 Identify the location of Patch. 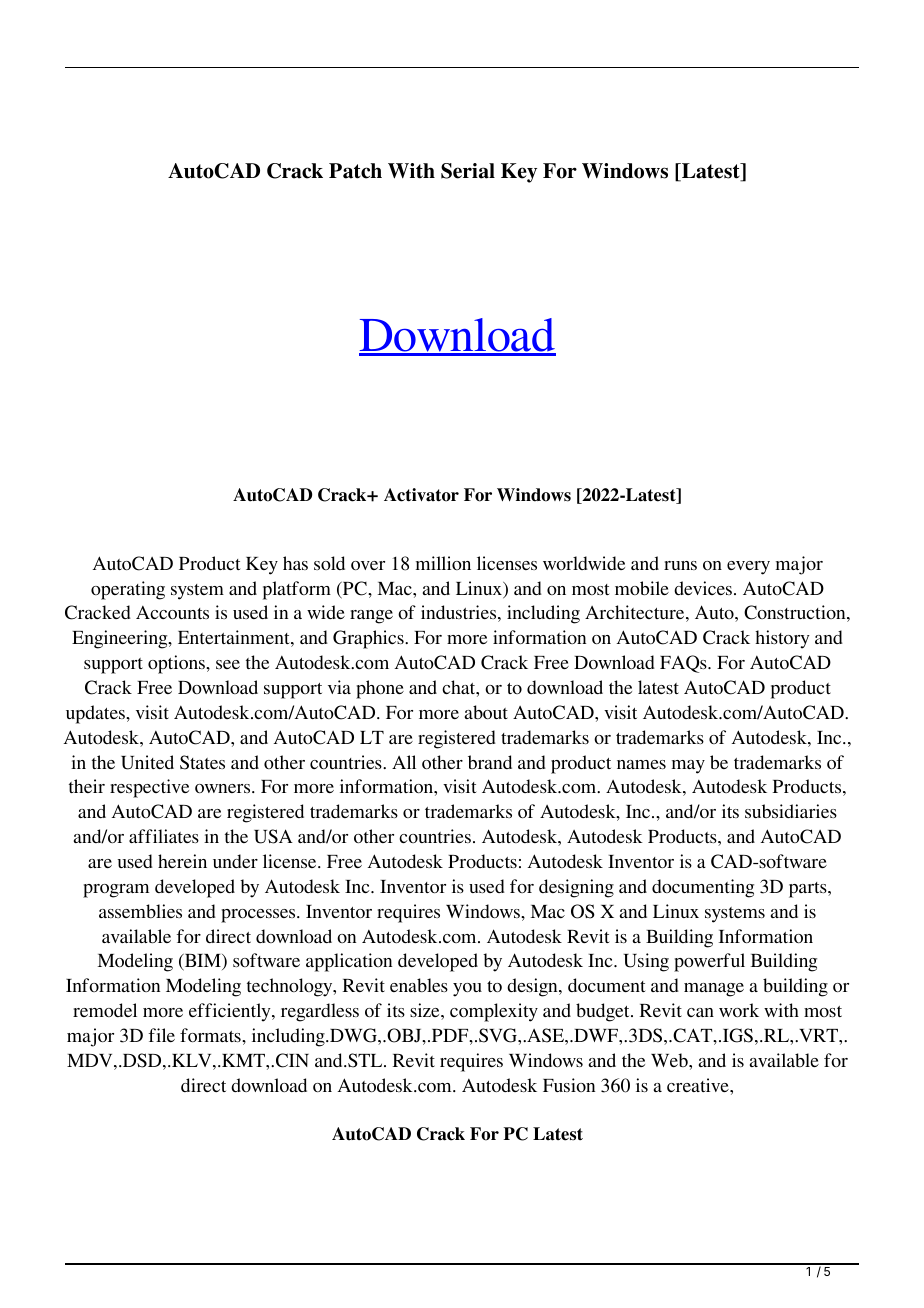
(355, 171).
